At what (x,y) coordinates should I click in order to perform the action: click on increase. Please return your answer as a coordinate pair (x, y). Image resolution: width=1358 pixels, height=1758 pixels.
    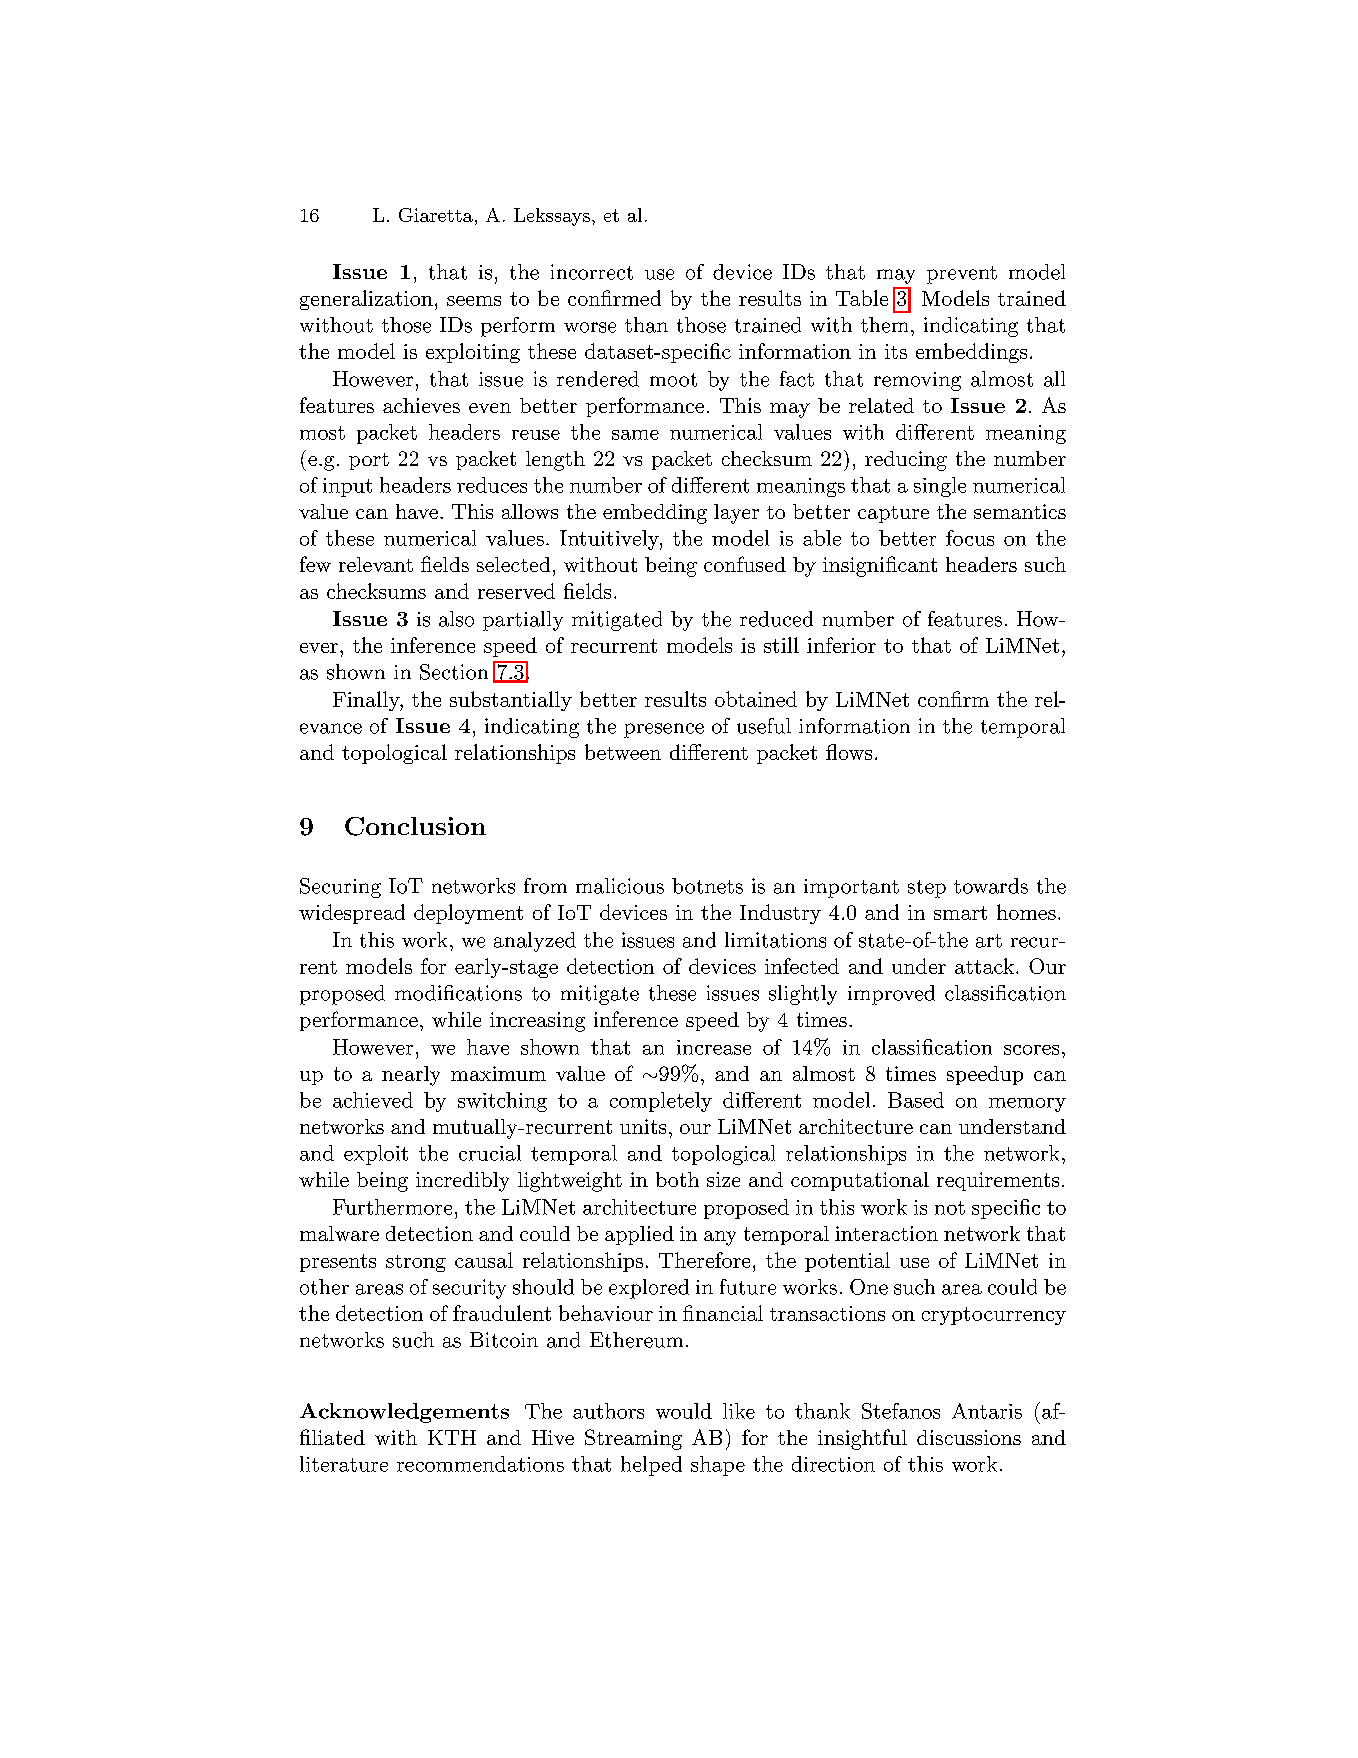
    Looking at the image, I should click on (714, 1047).
